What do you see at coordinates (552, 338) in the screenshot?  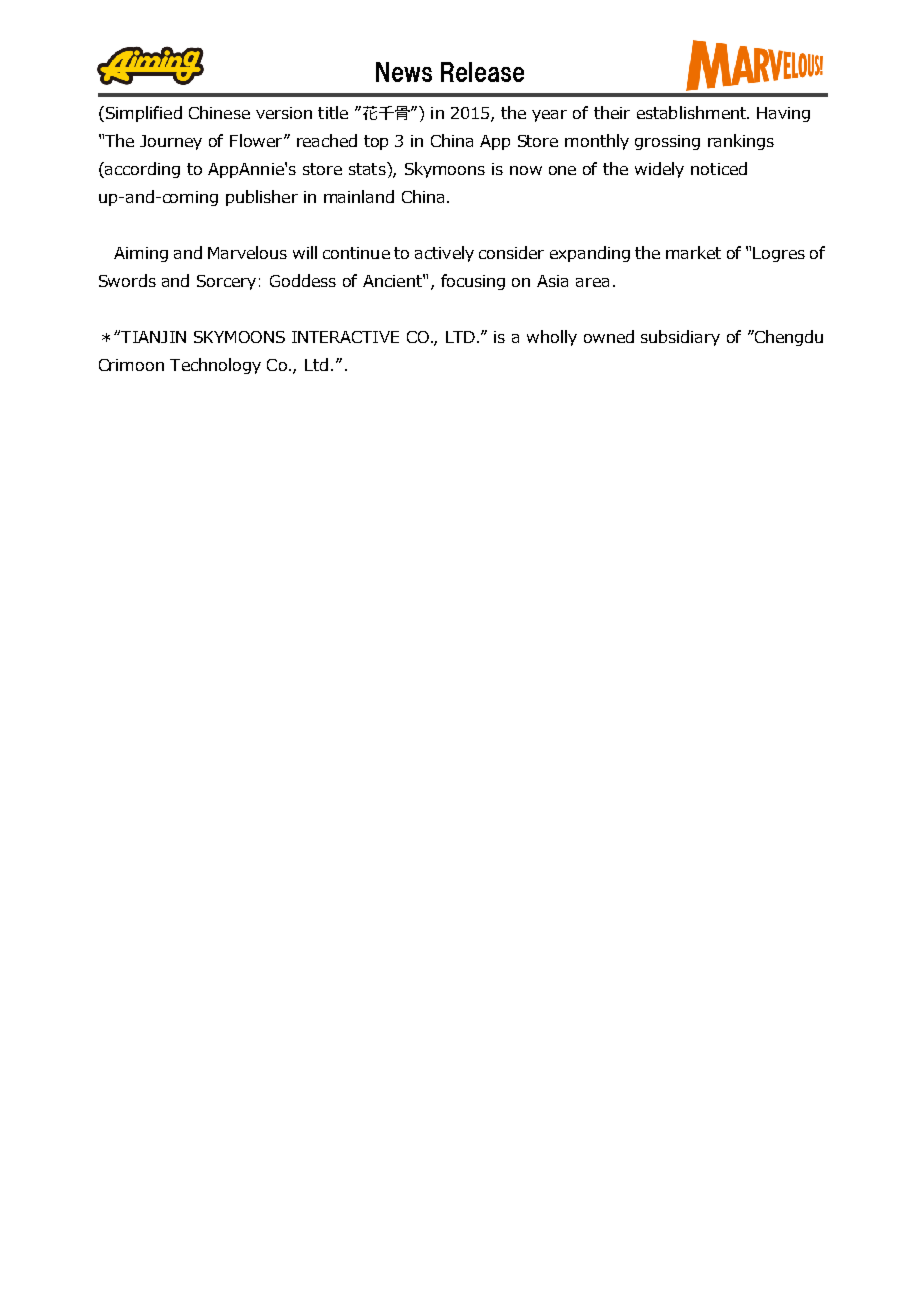 I see `wholly` at bounding box center [552, 338].
